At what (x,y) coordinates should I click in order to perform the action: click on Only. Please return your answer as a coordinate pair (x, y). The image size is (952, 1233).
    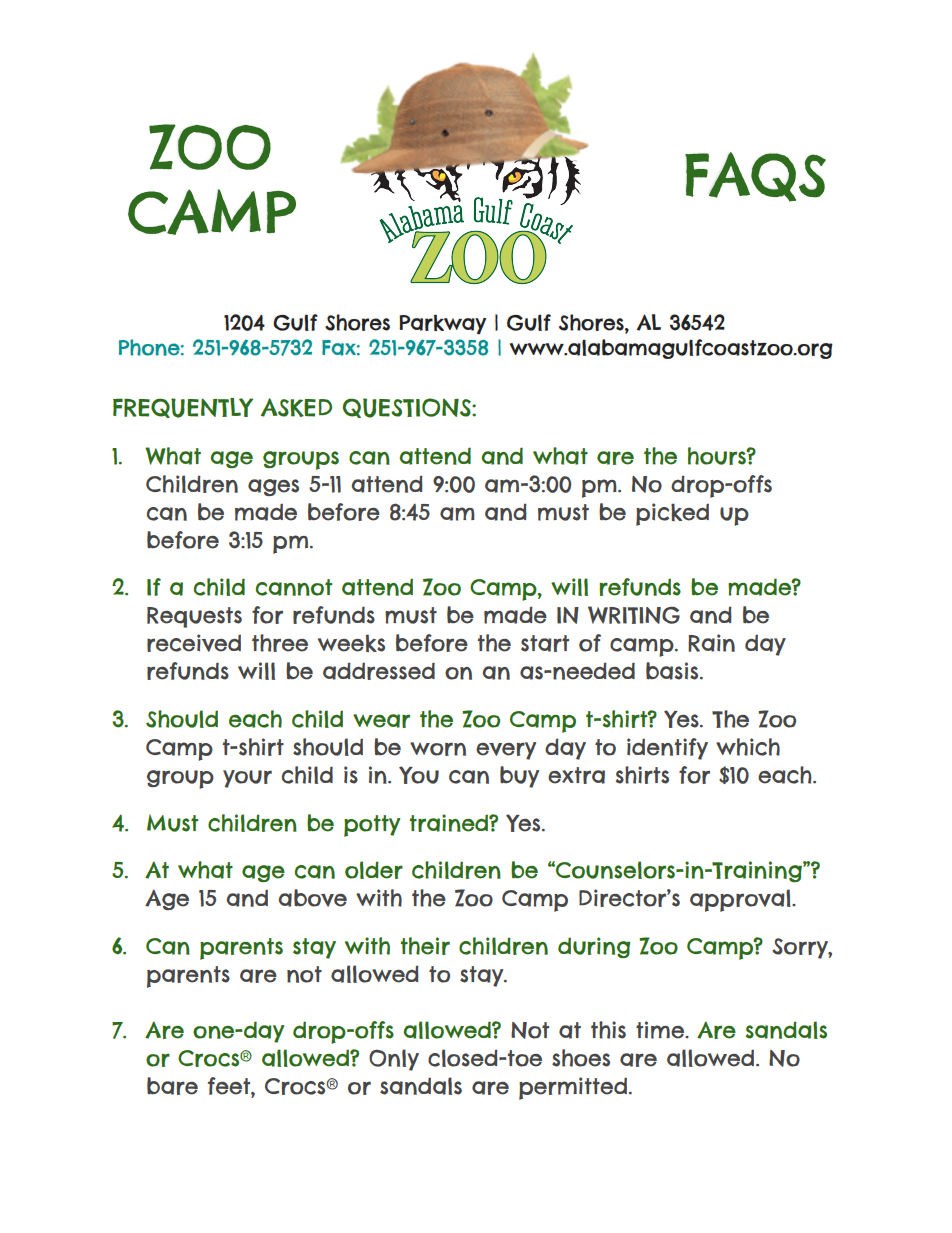
    Looking at the image, I should click on (394, 1060).
